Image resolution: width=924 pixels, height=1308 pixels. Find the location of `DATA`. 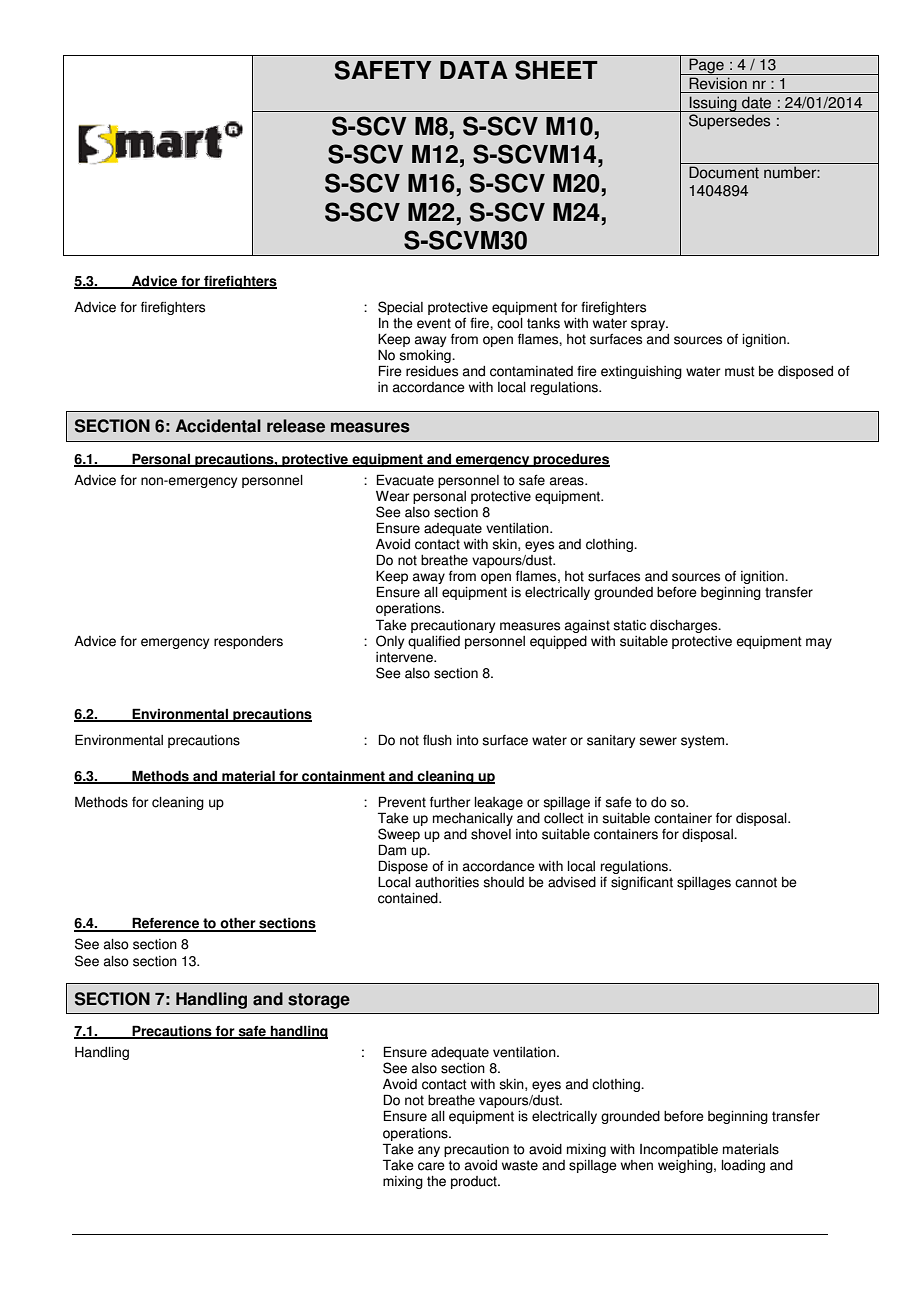

DATA is located at coordinates (474, 70).
